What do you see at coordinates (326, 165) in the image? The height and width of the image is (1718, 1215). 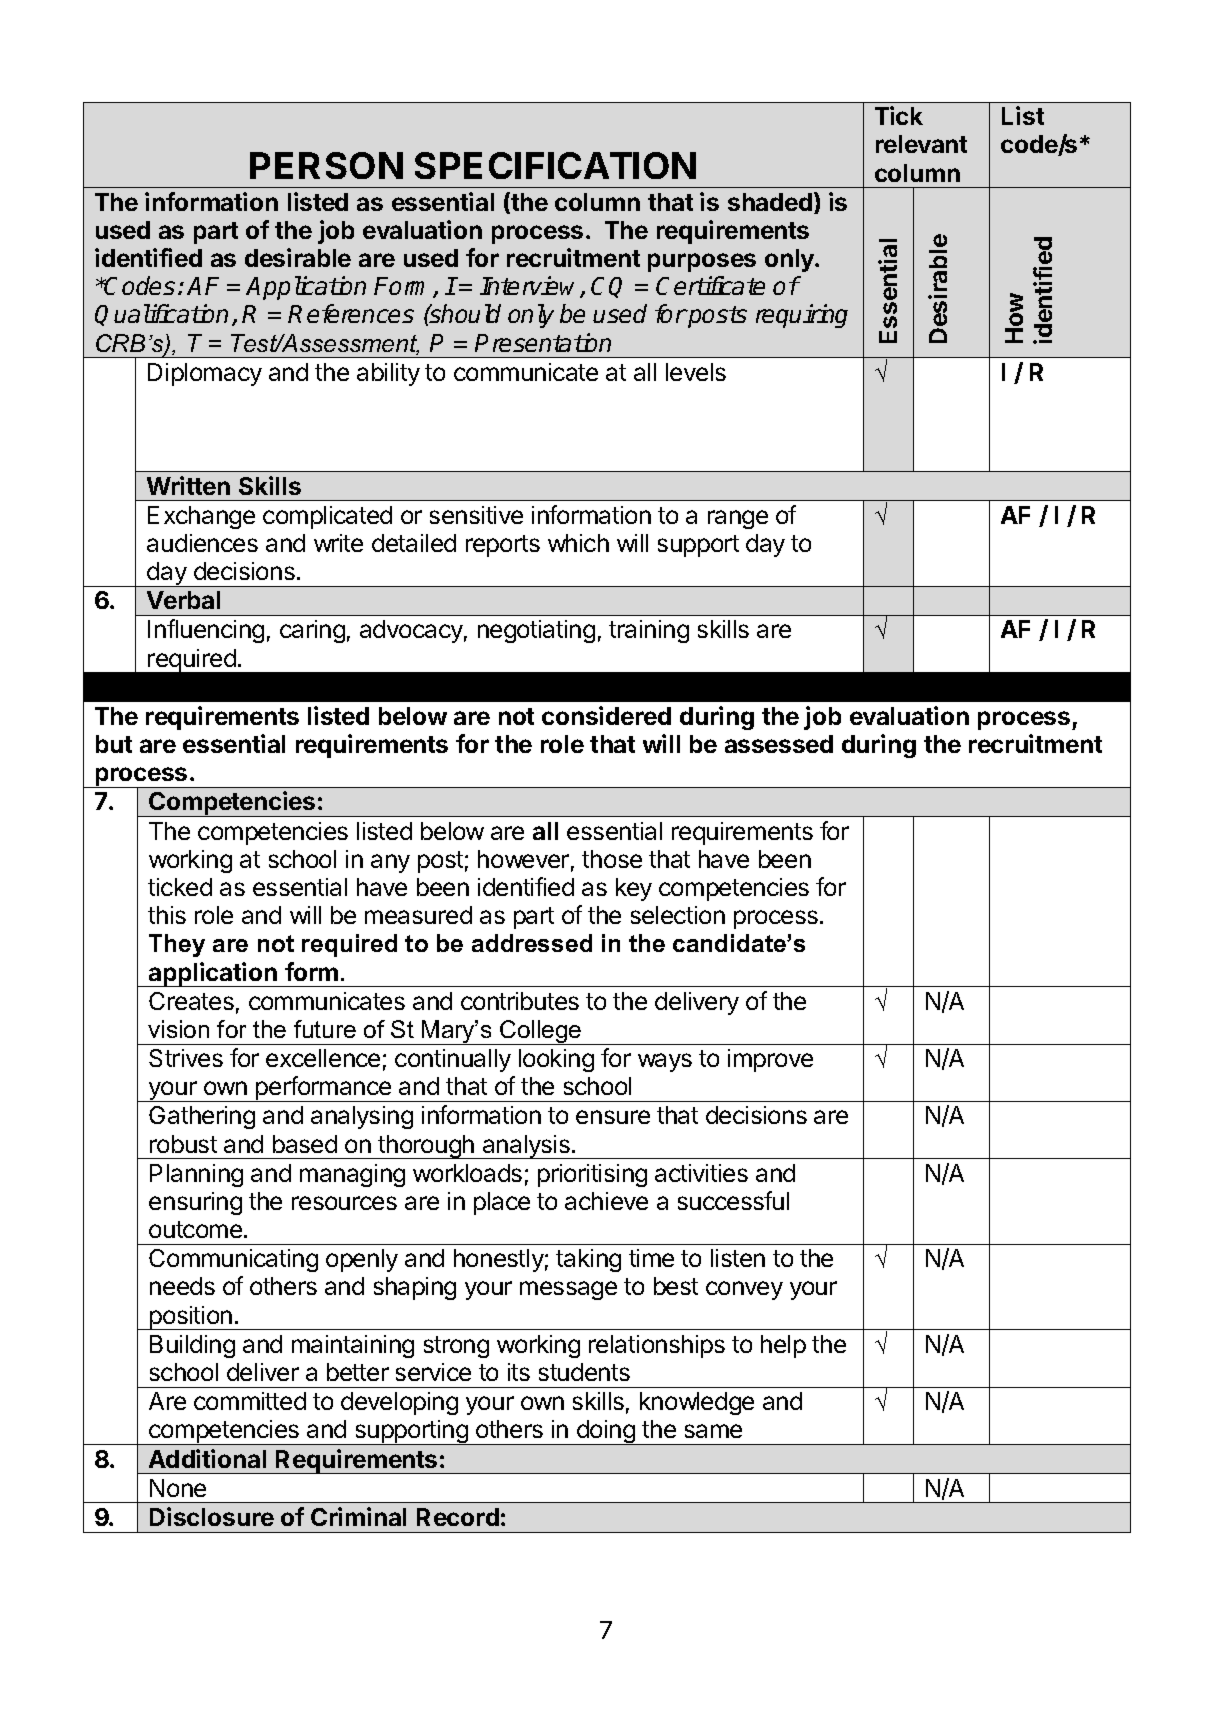 I see `PERSON` at bounding box center [326, 165].
